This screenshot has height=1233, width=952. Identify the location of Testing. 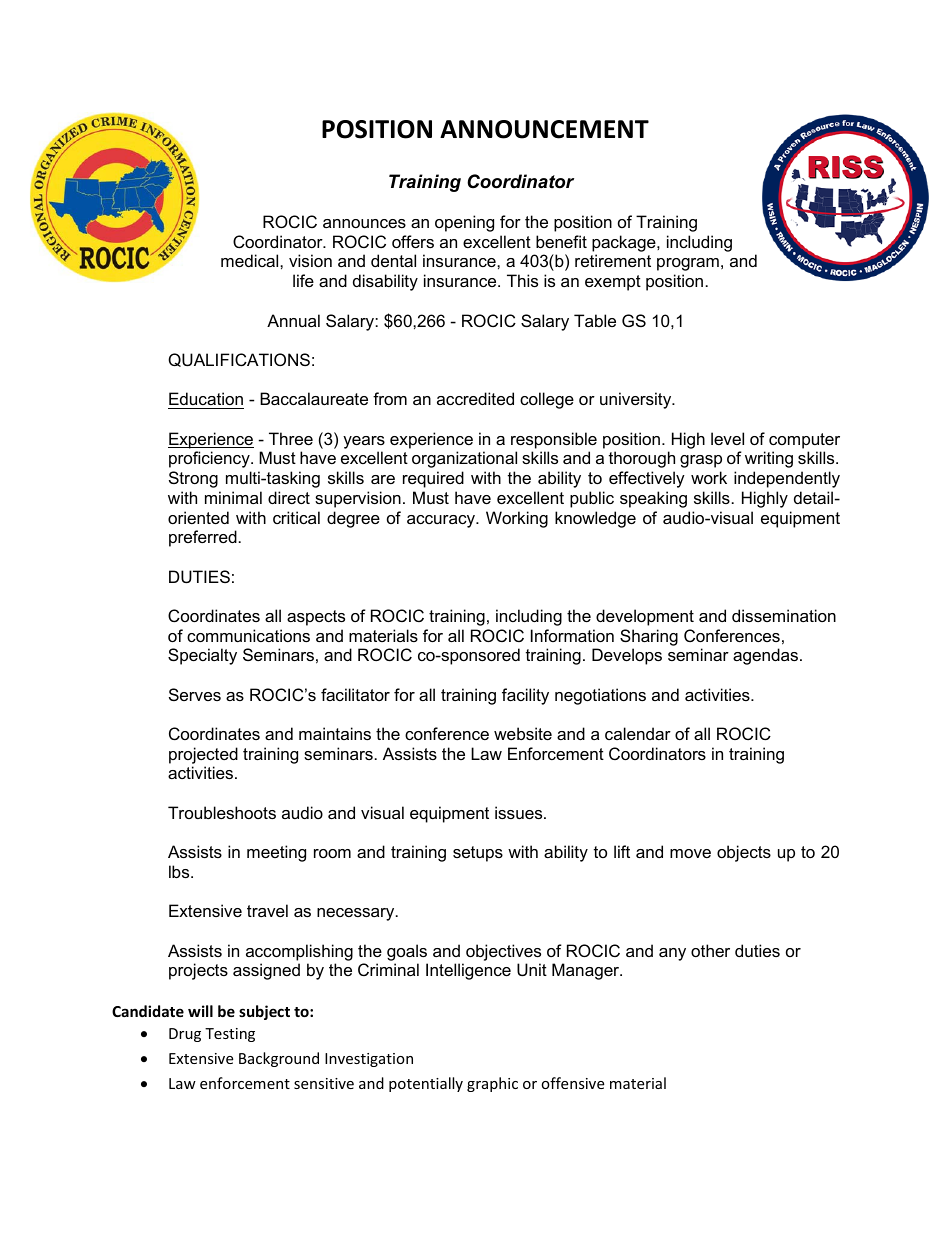
(230, 1035).
